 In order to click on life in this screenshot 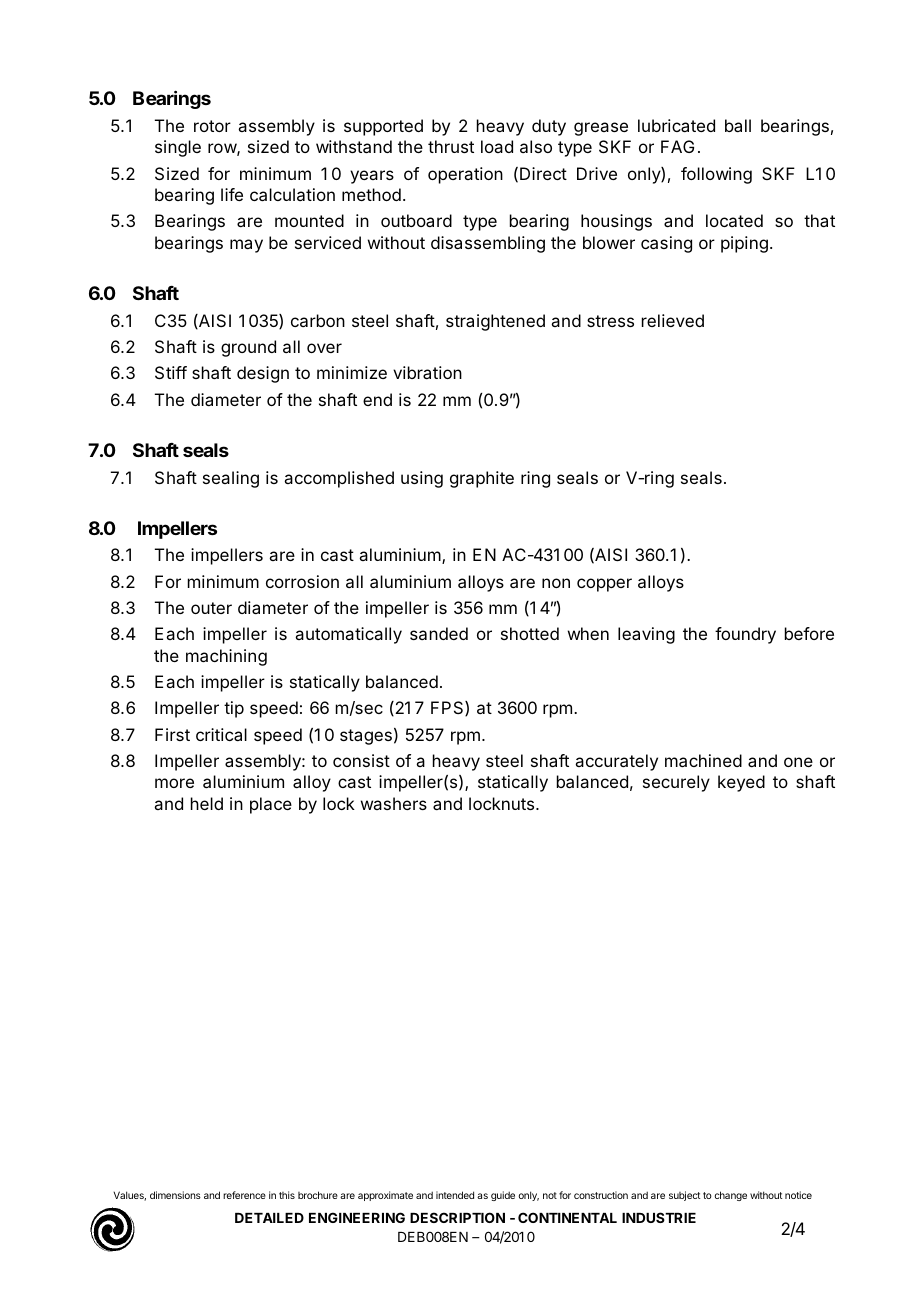, I will do `click(232, 194)`.
